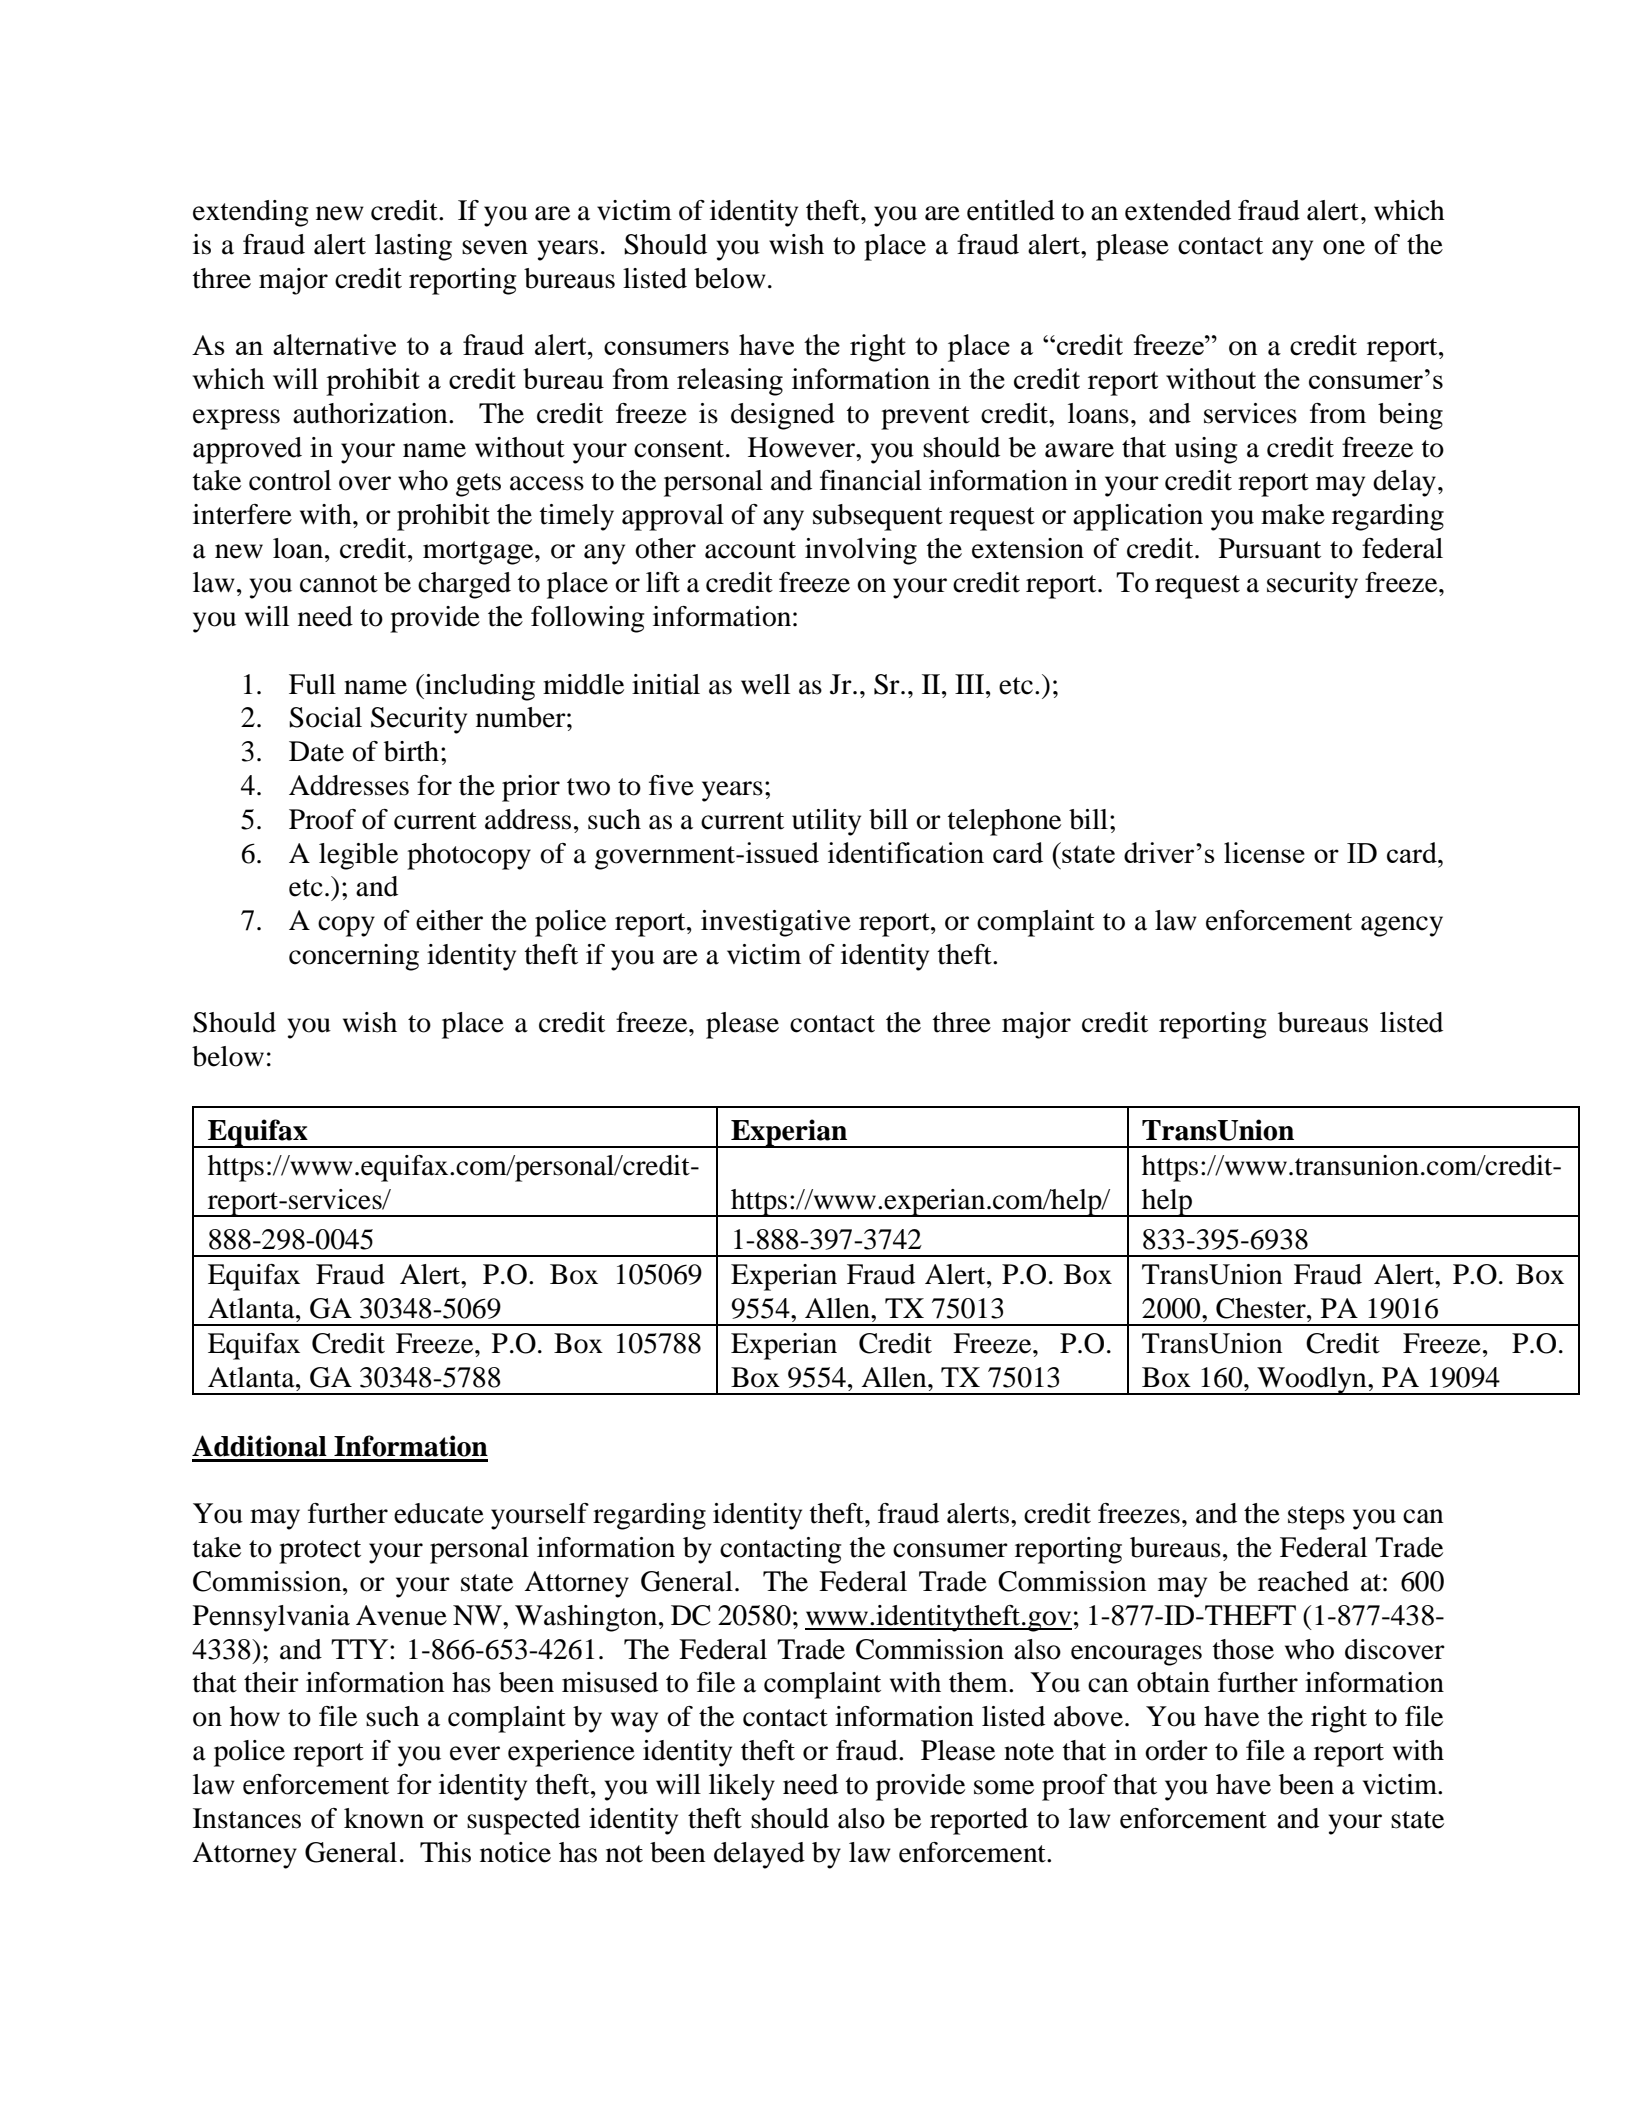  I want to click on concerning, so click(354, 957).
